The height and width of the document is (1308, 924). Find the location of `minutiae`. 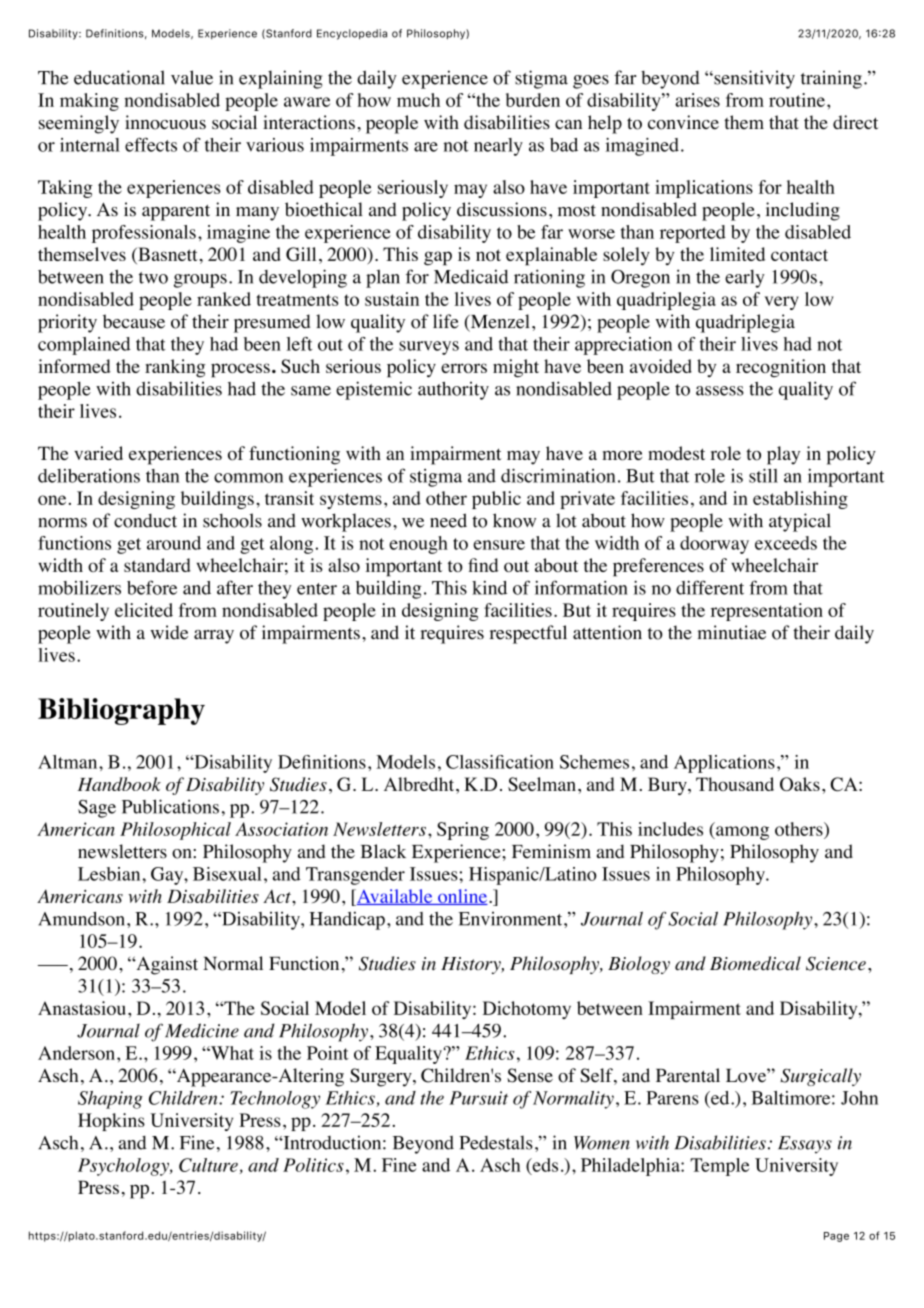

minutiae is located at coordinates (732, 632).
